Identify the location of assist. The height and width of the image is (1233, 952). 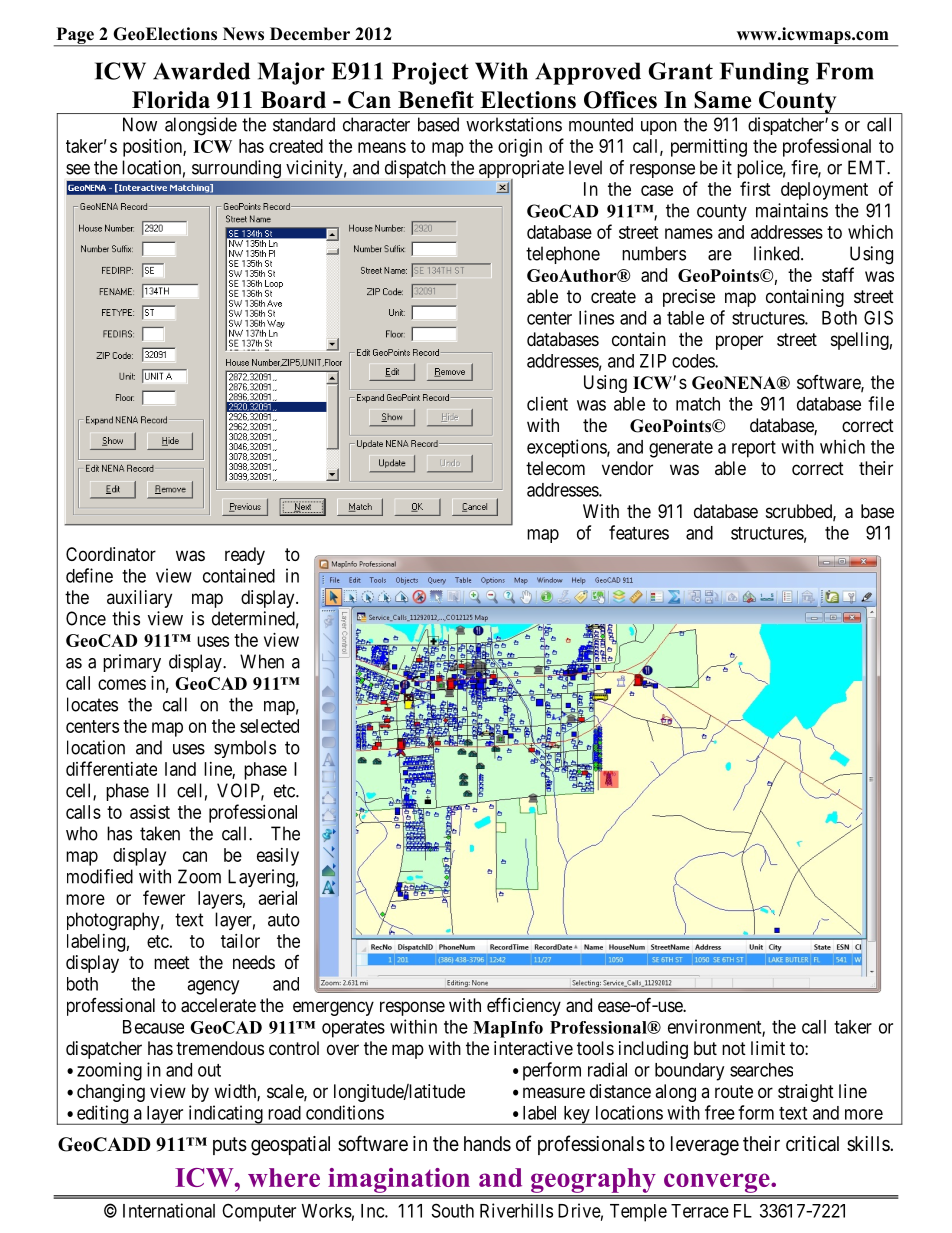
(150, 812).
